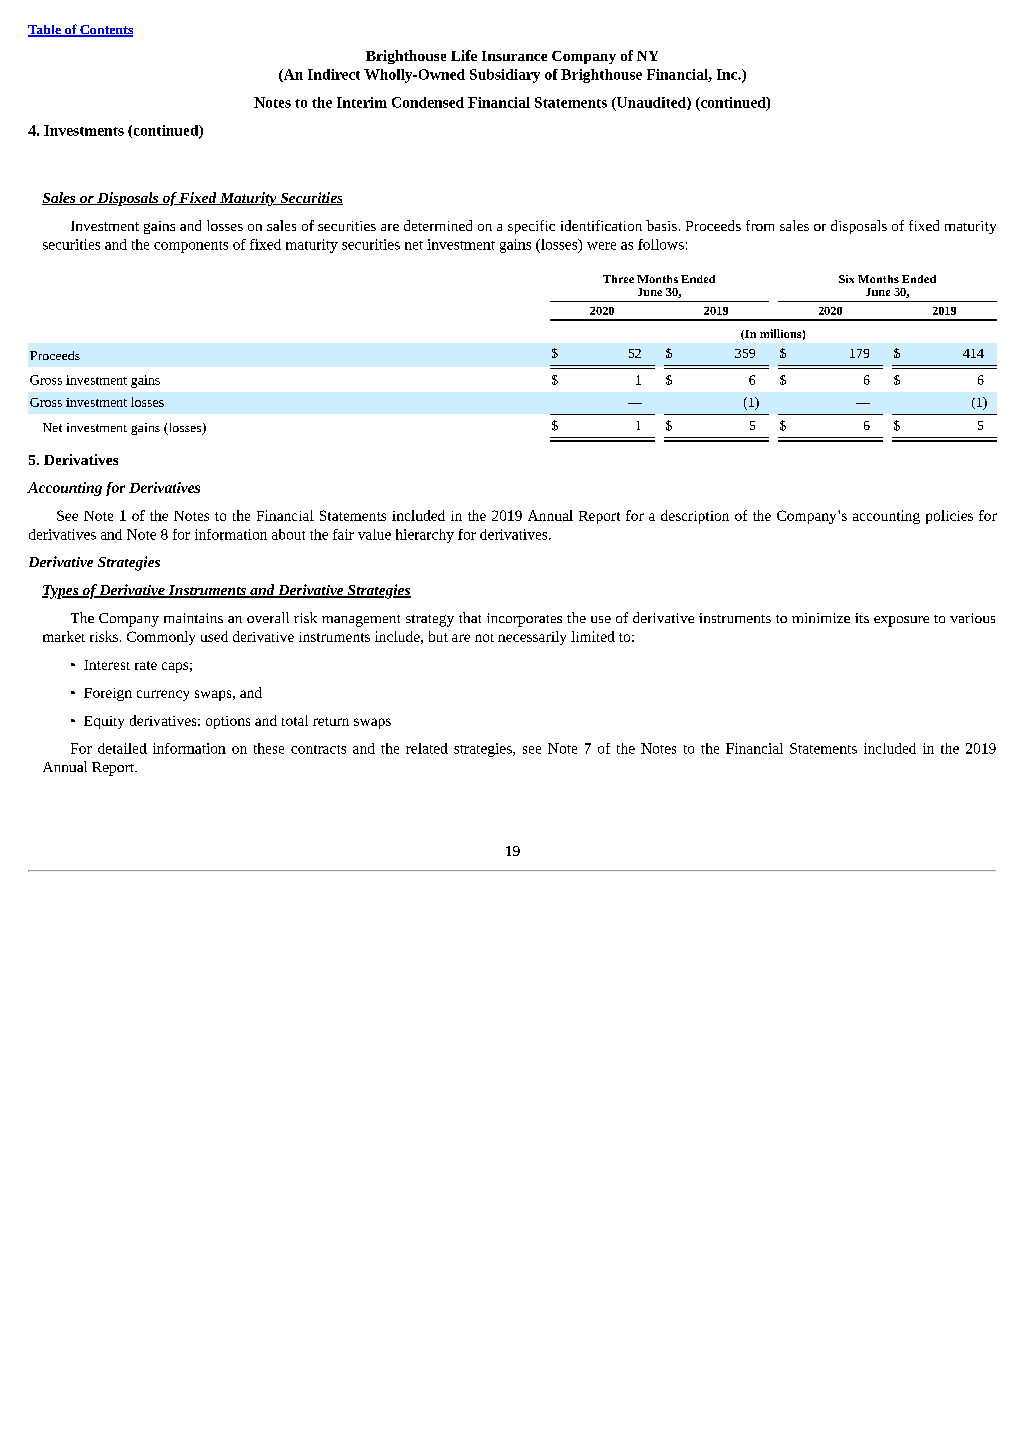 The height and width of the document is (1452, 1026). I want to click on components, so click(191, 247).
